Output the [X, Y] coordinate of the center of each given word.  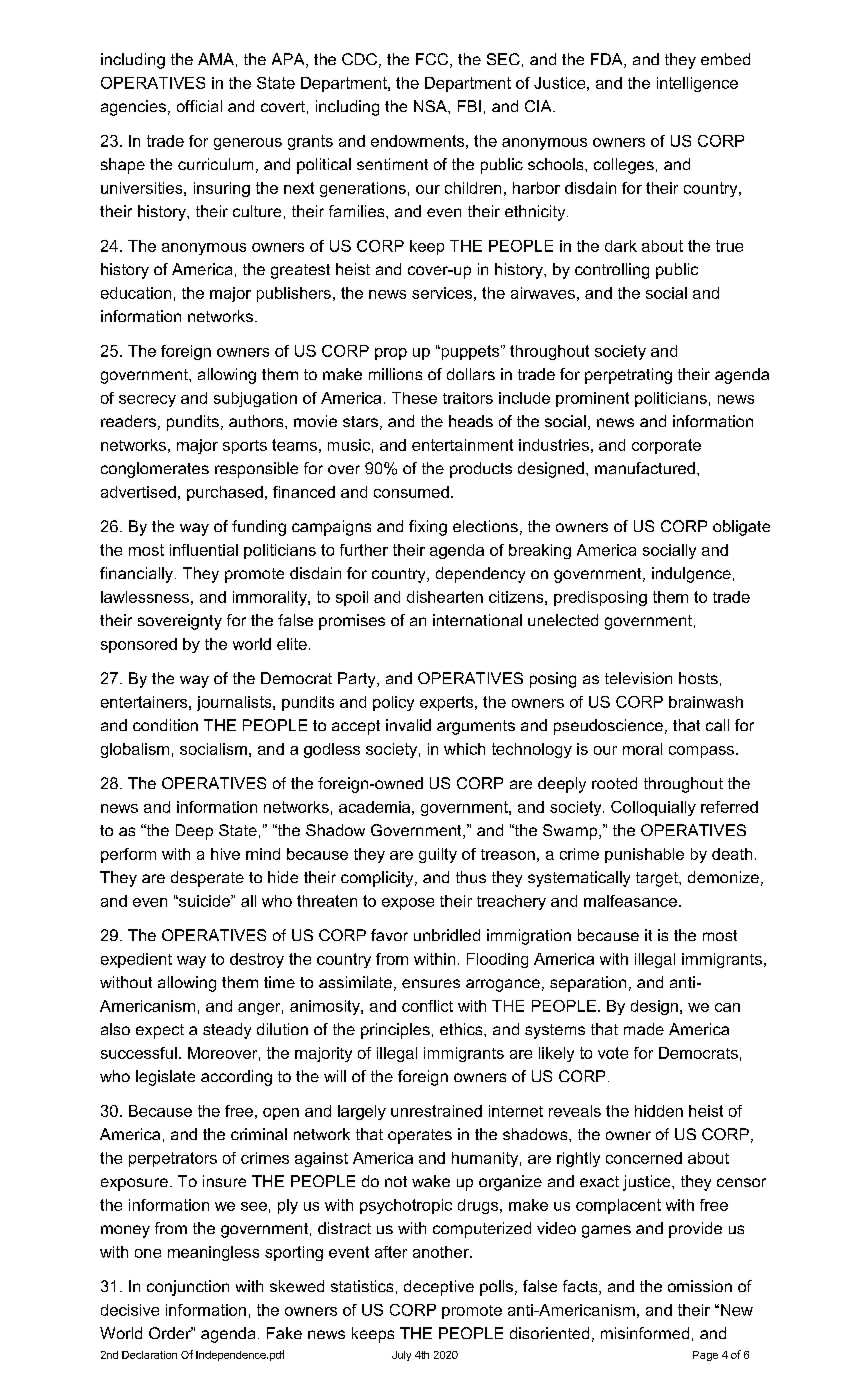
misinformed [645, 1333]
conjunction [188, 1288]
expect [160, 1031]
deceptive [439, 1288]
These [414, 398]
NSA [431, 106]
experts [448, 703]
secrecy [147, 401]
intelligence [697, 84]
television [638, 678]
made [644, 1029]
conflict [427, 1006]
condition [165, 725]
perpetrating [628, 376]
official [199, 106]
